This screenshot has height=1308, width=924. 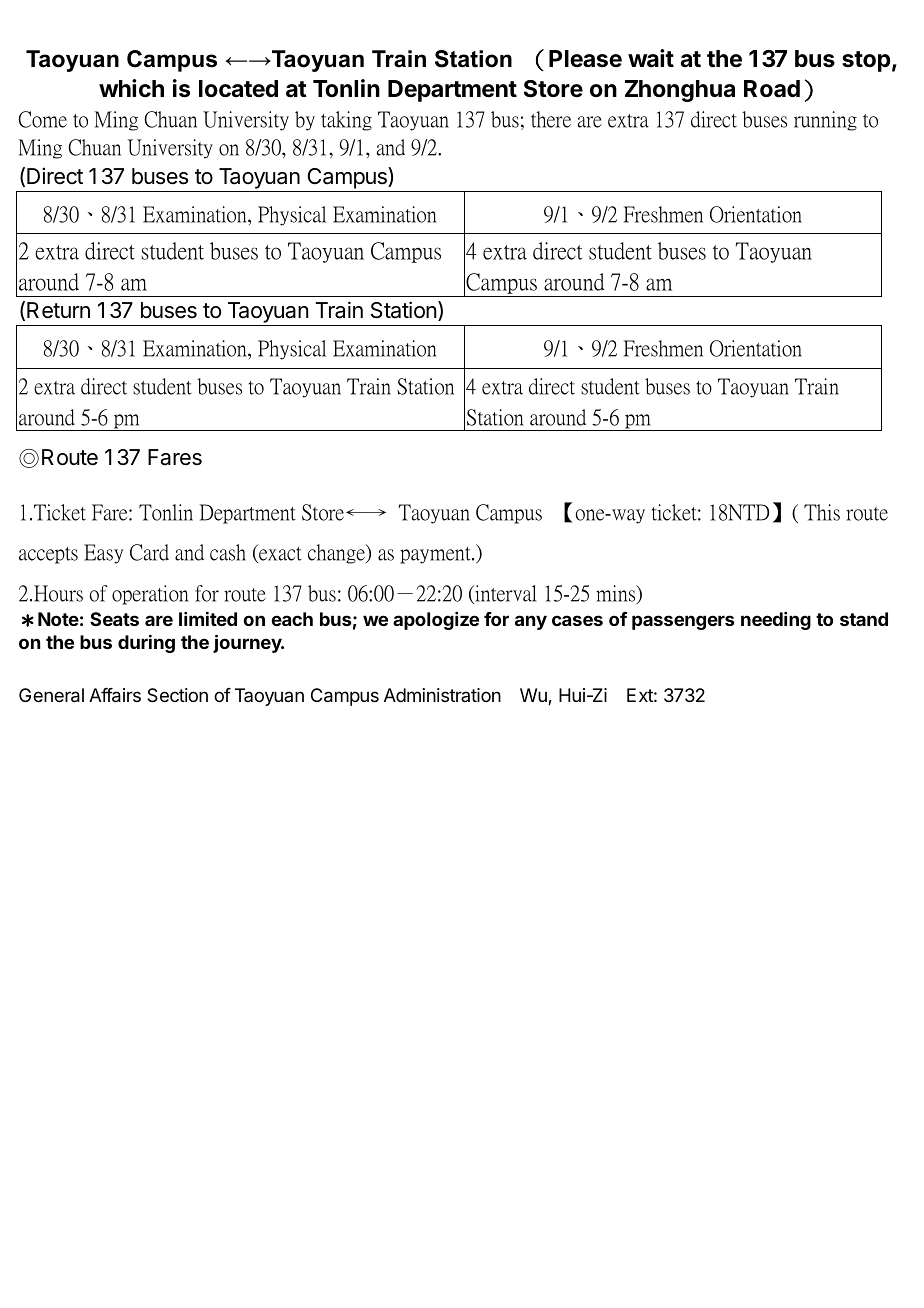 What do you see at coordinates (651, 58) in the screenshot?
I see `wait` at bounding box center [651, 58].
